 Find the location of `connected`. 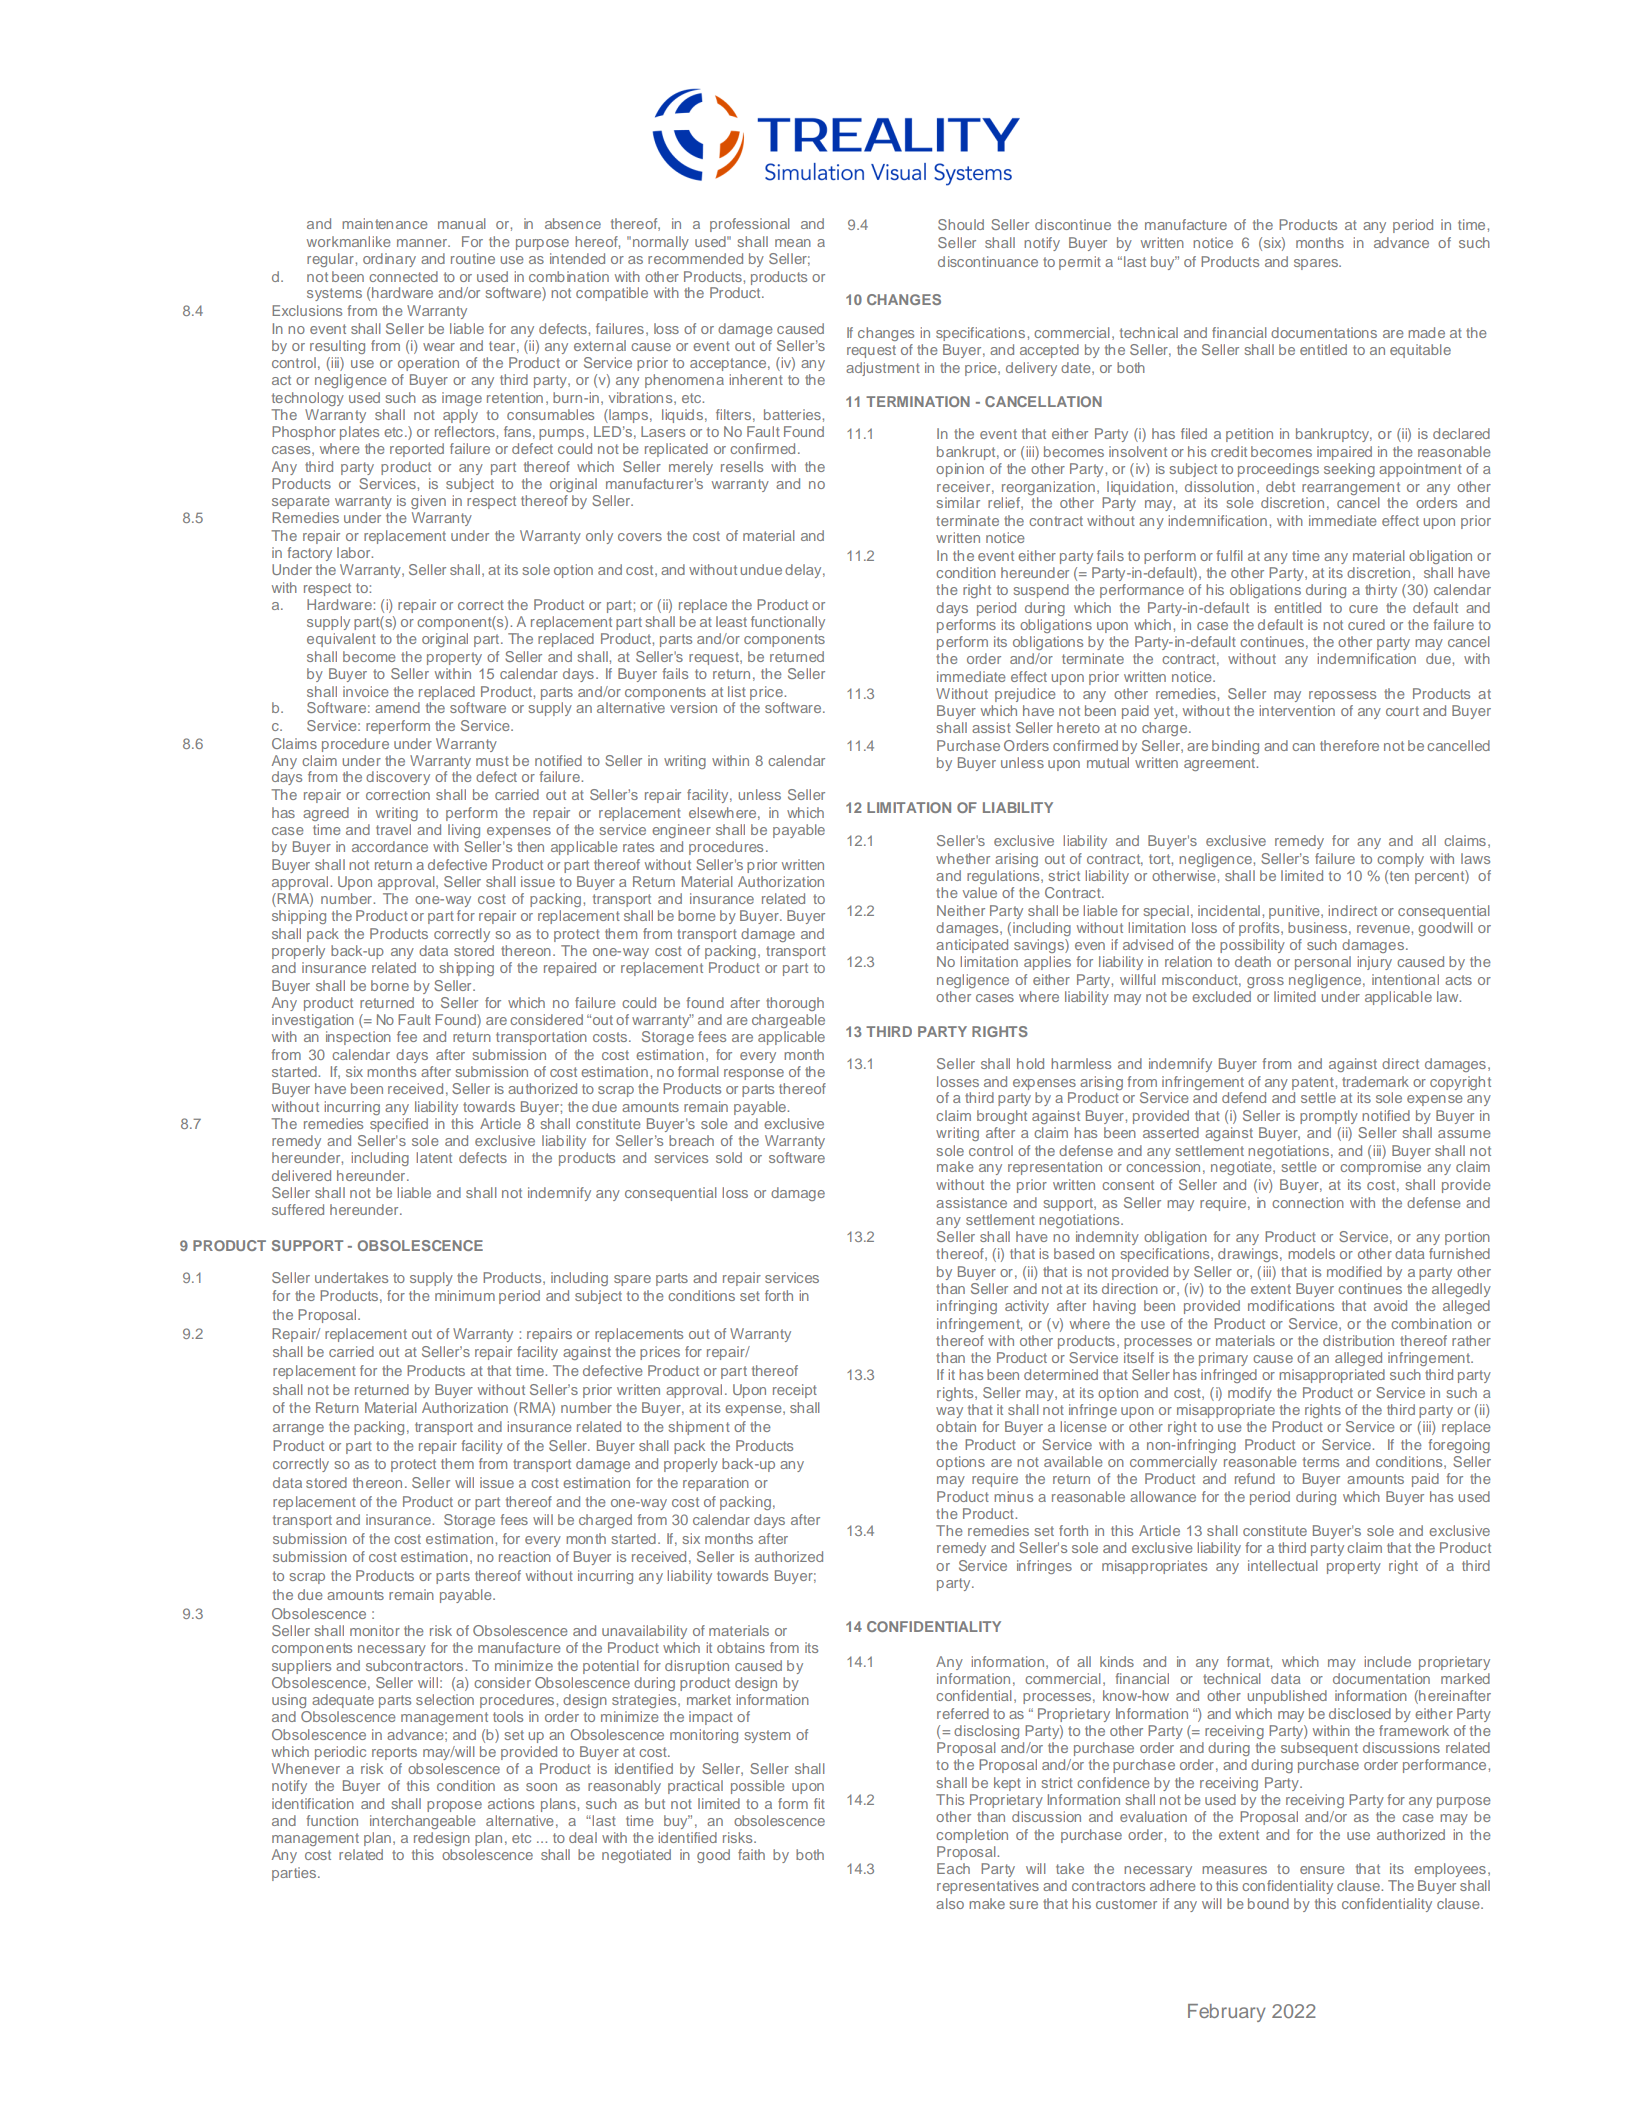

connected is located at coordinates (403, 276).
